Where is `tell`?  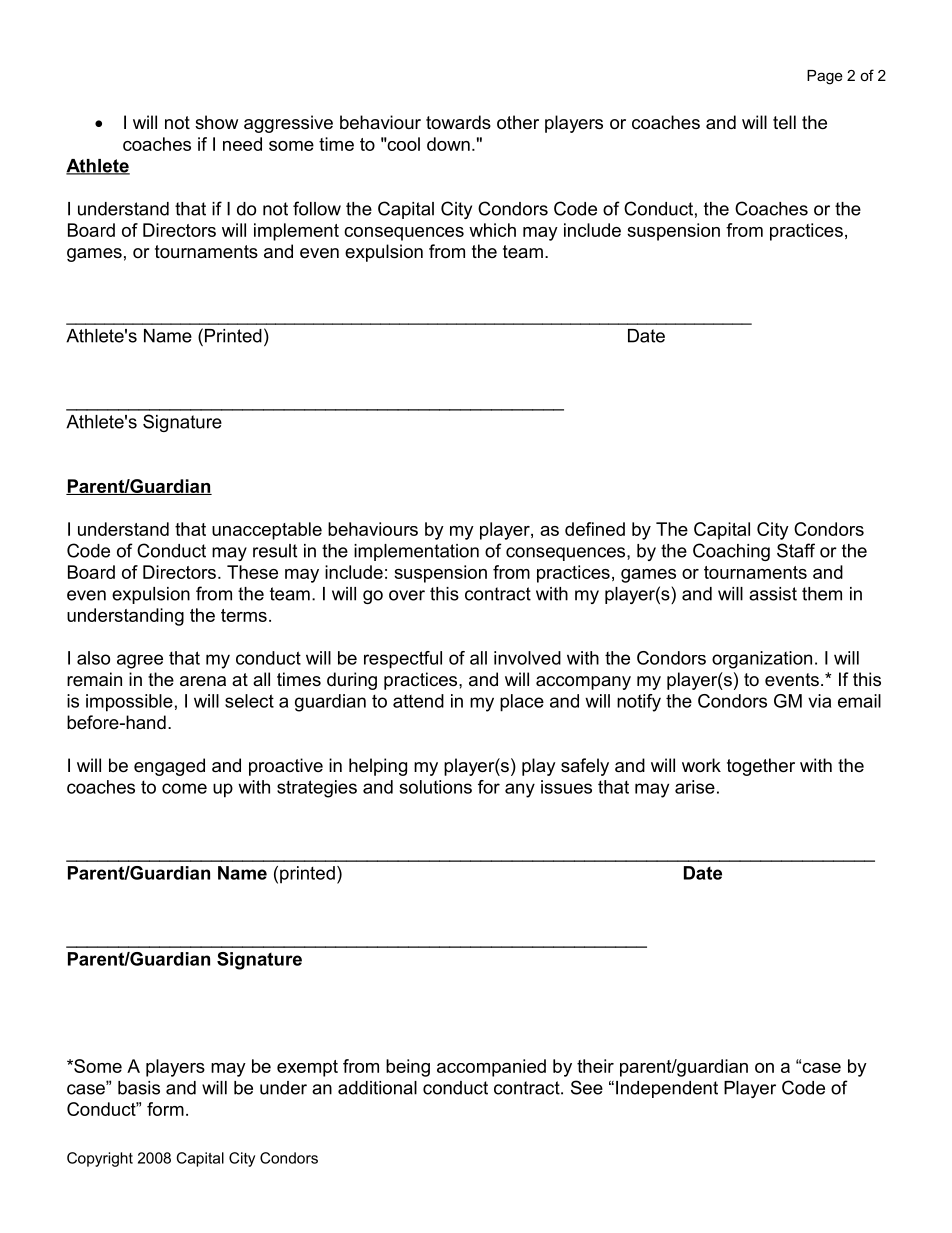
tell is located at coordinates (784, 122).
